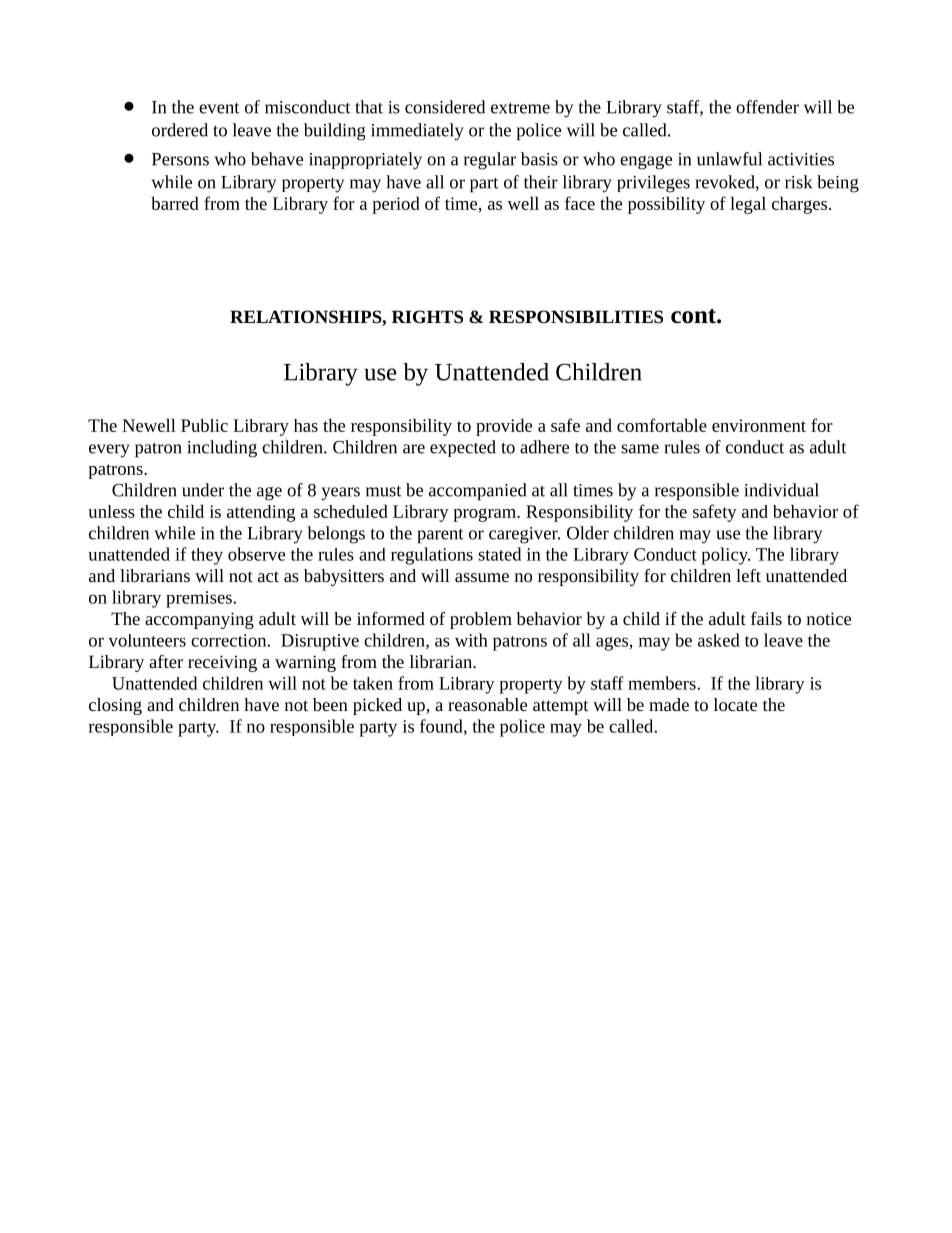 The image size is (952, 1233). I want to click on considered, so click(445, 107).
